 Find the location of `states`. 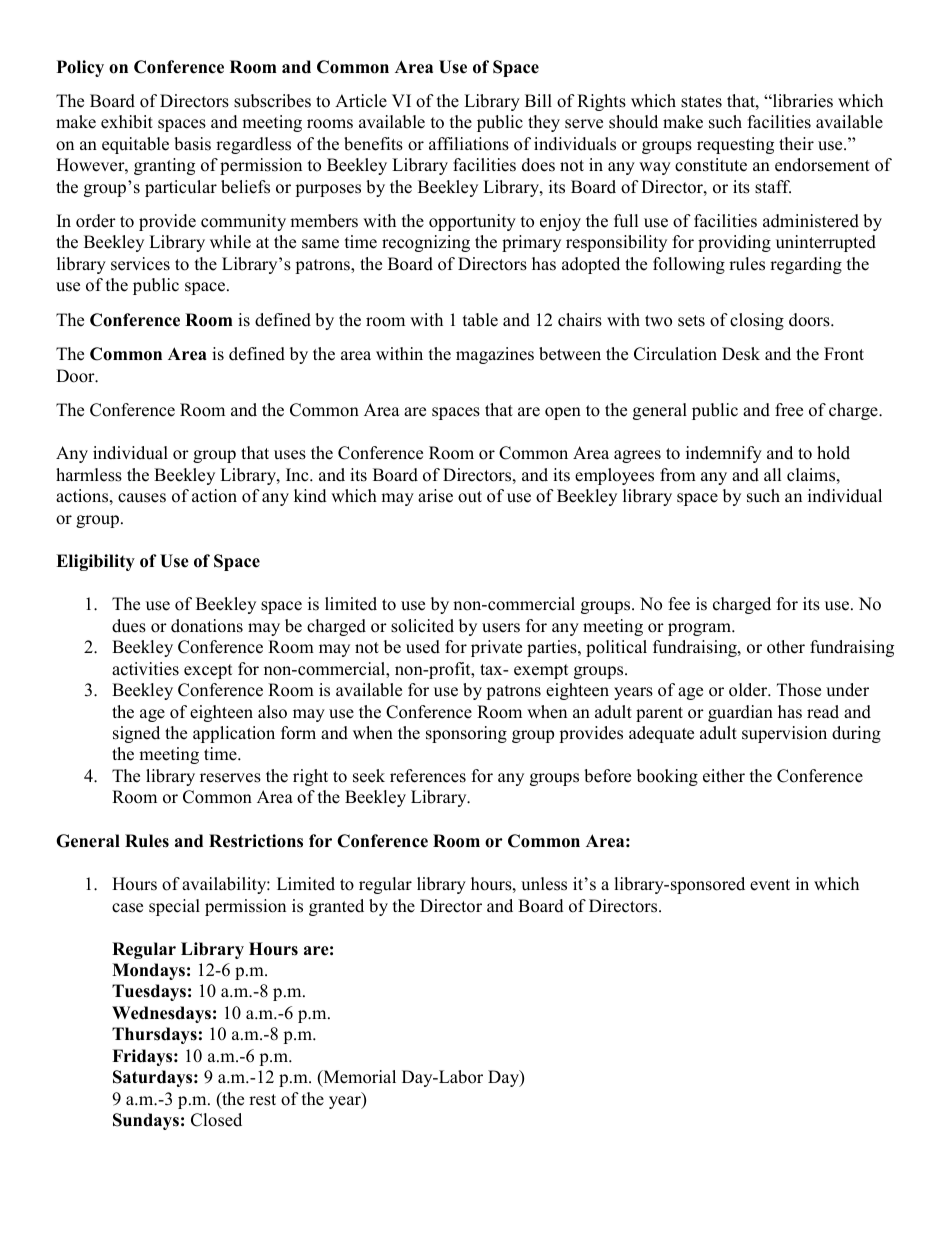

states is located at coordinates (701, 102).
